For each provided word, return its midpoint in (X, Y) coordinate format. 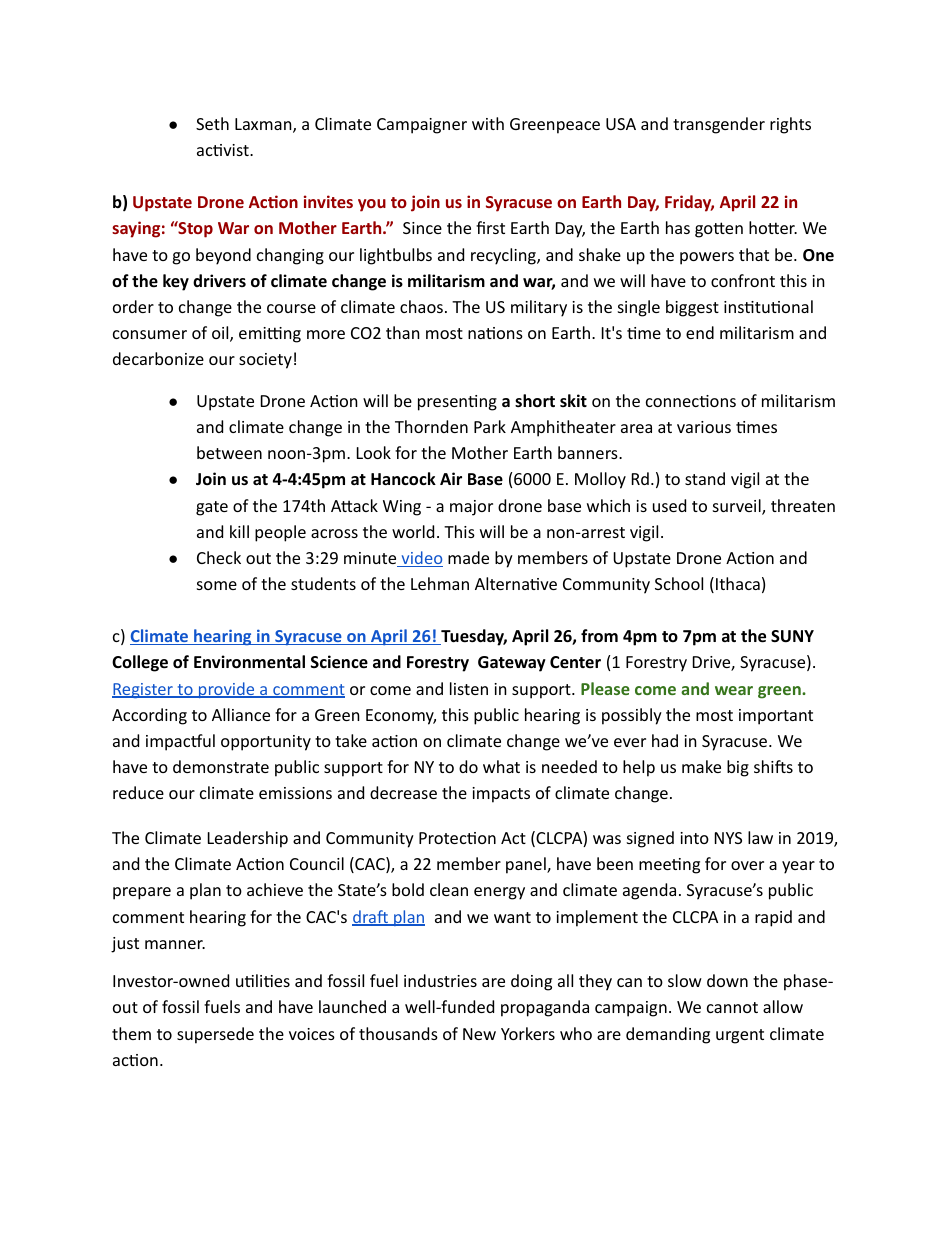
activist (224, 150)
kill (239, 531)
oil (221, 334)
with (488, 123)
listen (469, 688)
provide (227, 690)
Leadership (248, 839)
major (471, 508)
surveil (738, 507)
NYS (728, 838)
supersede (215, 1035)
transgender (719, 125)
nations (495, 333)
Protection (457, 838)
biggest (692, 308)
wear (734, 690)
